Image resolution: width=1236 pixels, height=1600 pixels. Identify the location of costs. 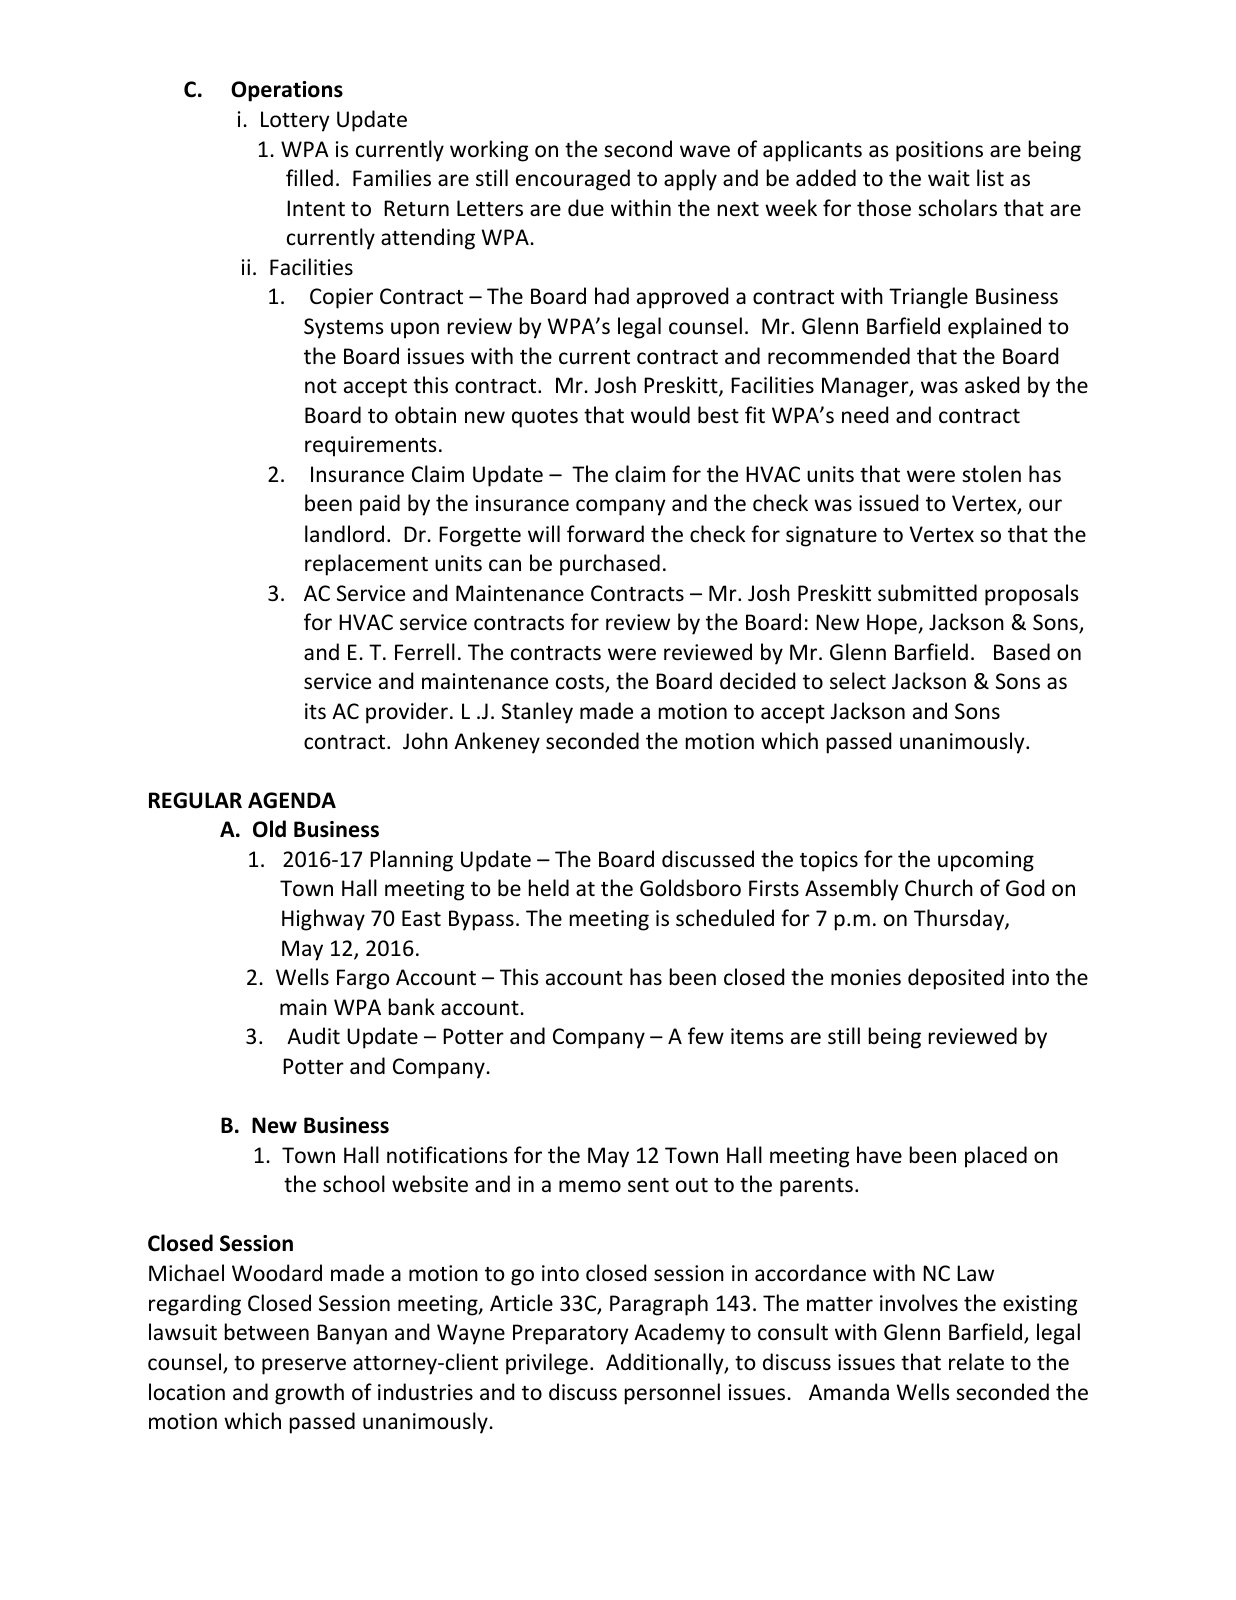
(581, 684).
